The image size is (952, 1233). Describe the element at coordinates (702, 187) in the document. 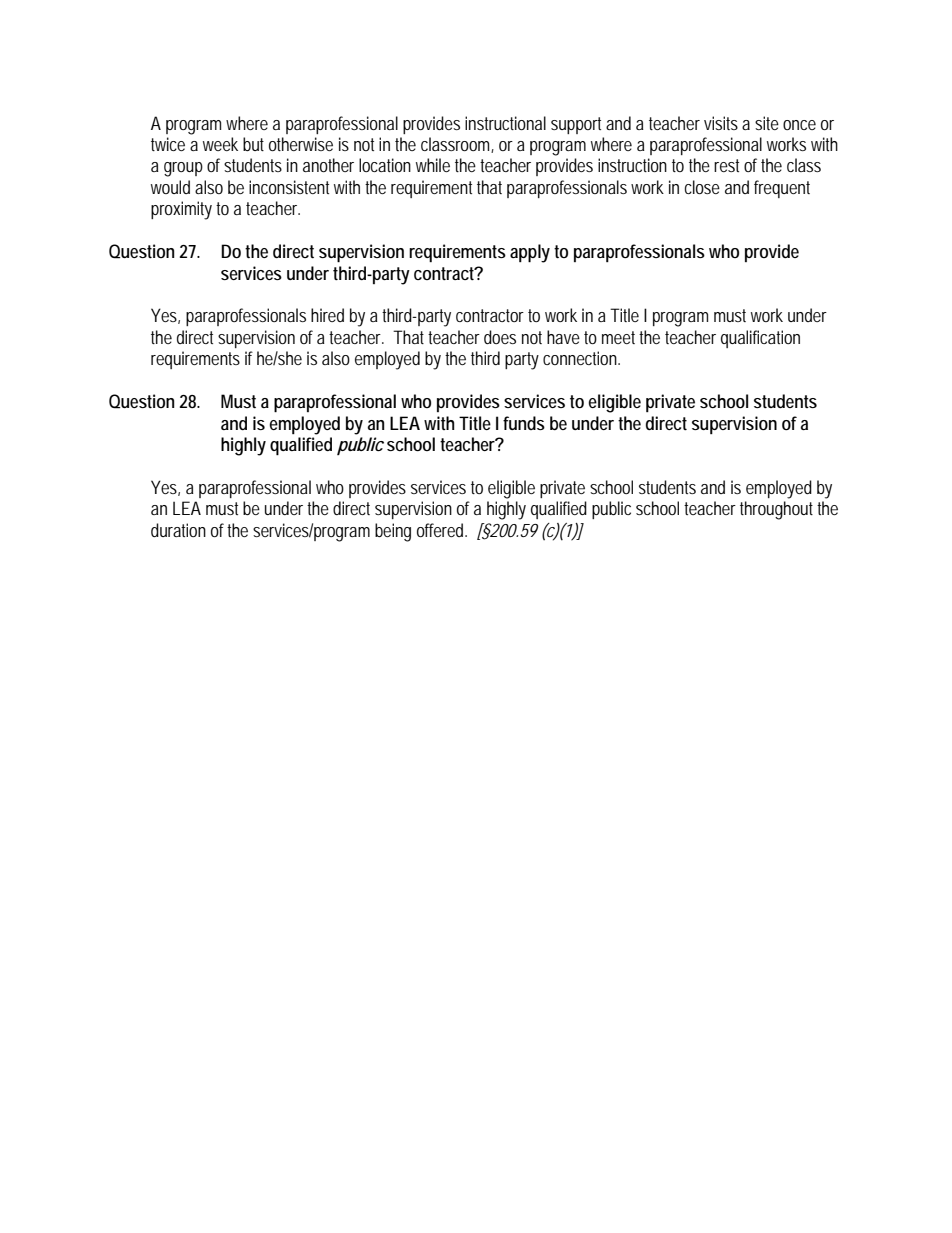

I see `close` at that location.
